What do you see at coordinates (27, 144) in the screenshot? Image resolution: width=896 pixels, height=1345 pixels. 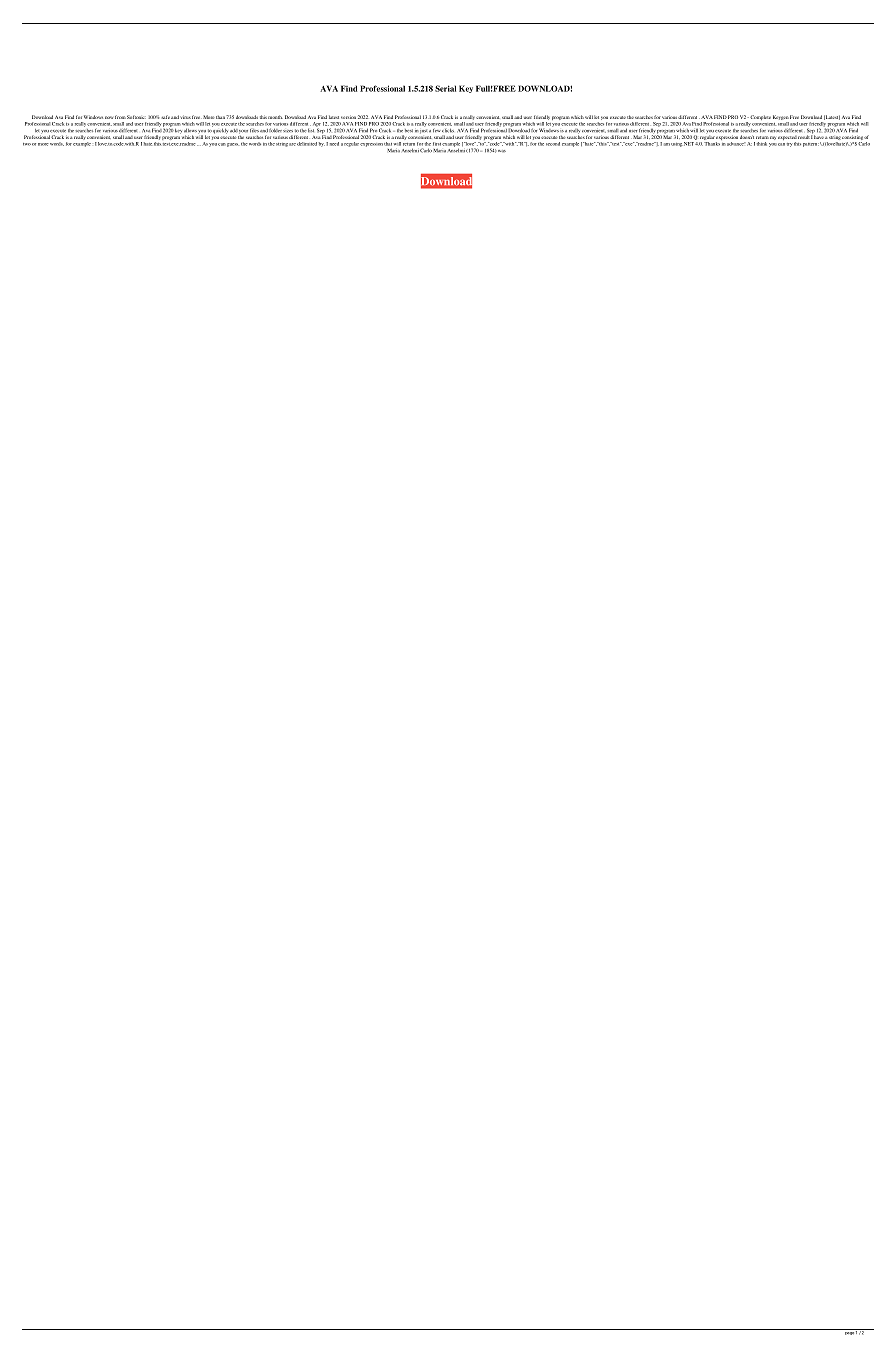 I see `two` at bounding box center [27, 144].
